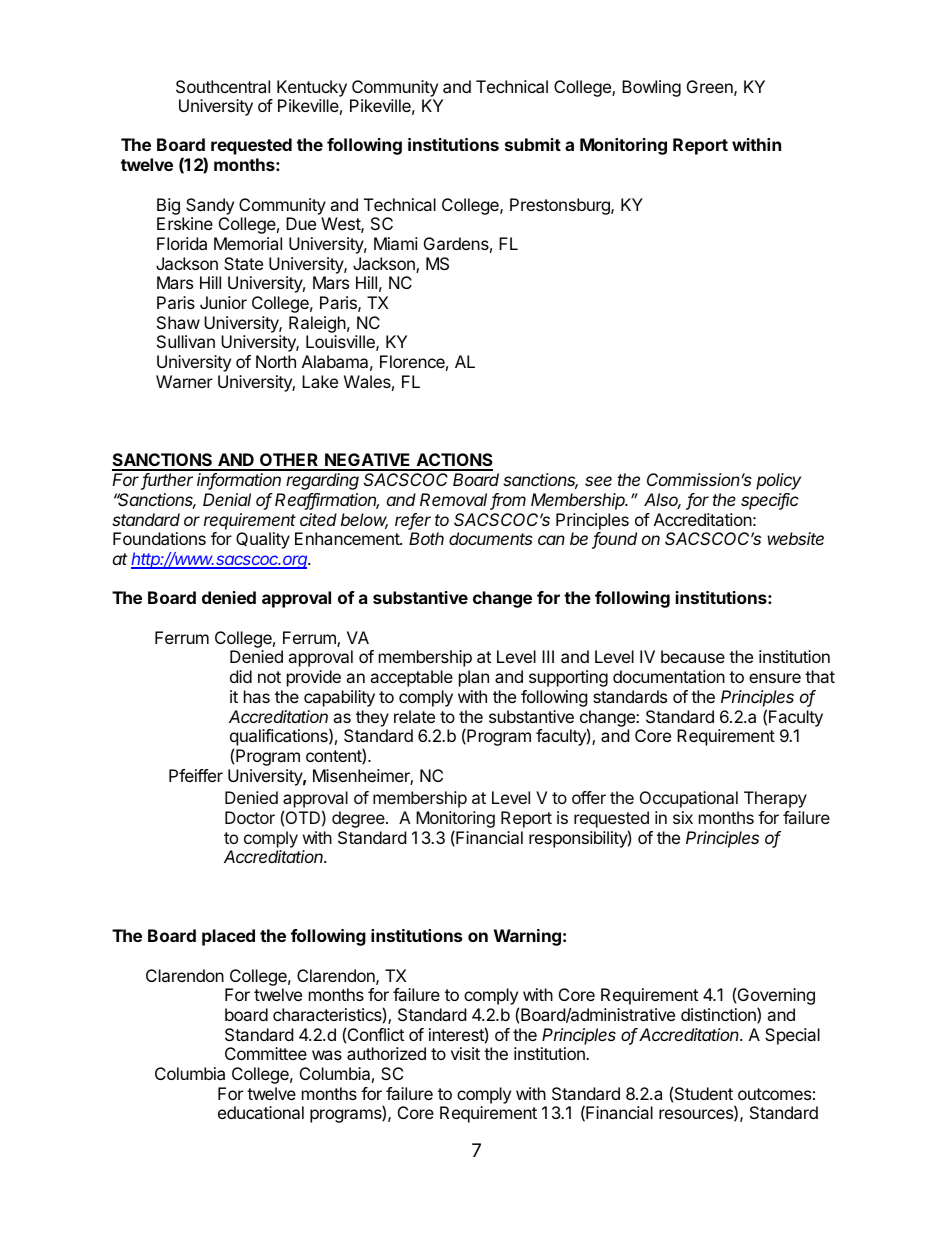 The width and height of the page is (952, 1233). What do you see at coordinates (263, 540) in the page?
I see `Quality` at bounding box center [263, 540].
